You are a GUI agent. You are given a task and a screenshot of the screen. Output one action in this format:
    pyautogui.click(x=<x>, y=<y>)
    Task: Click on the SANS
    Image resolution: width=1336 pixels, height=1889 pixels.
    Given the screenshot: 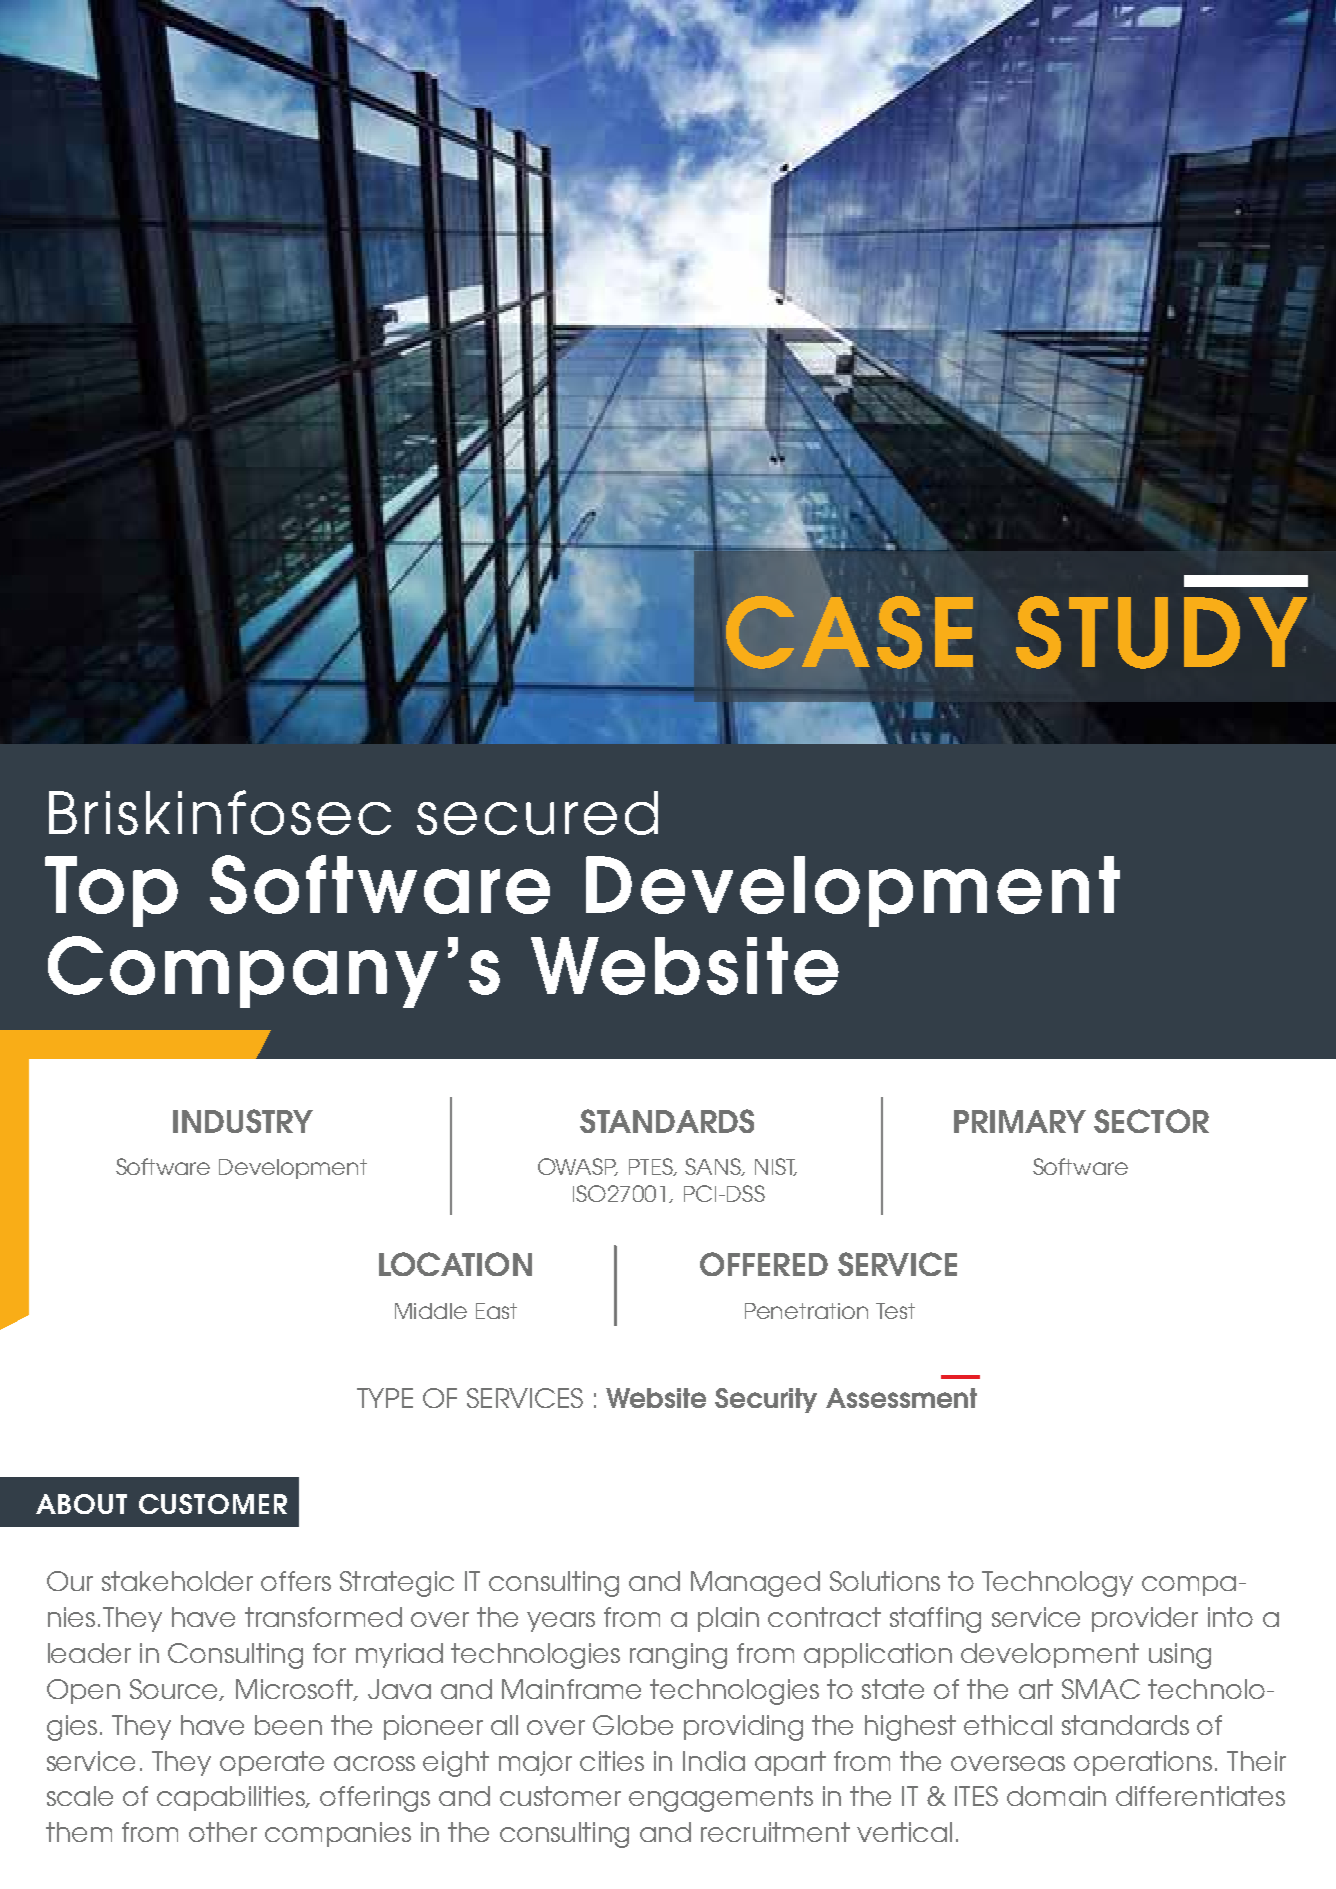 What is the action you would take?
    pyautogui.click(x=714, y=1167)
